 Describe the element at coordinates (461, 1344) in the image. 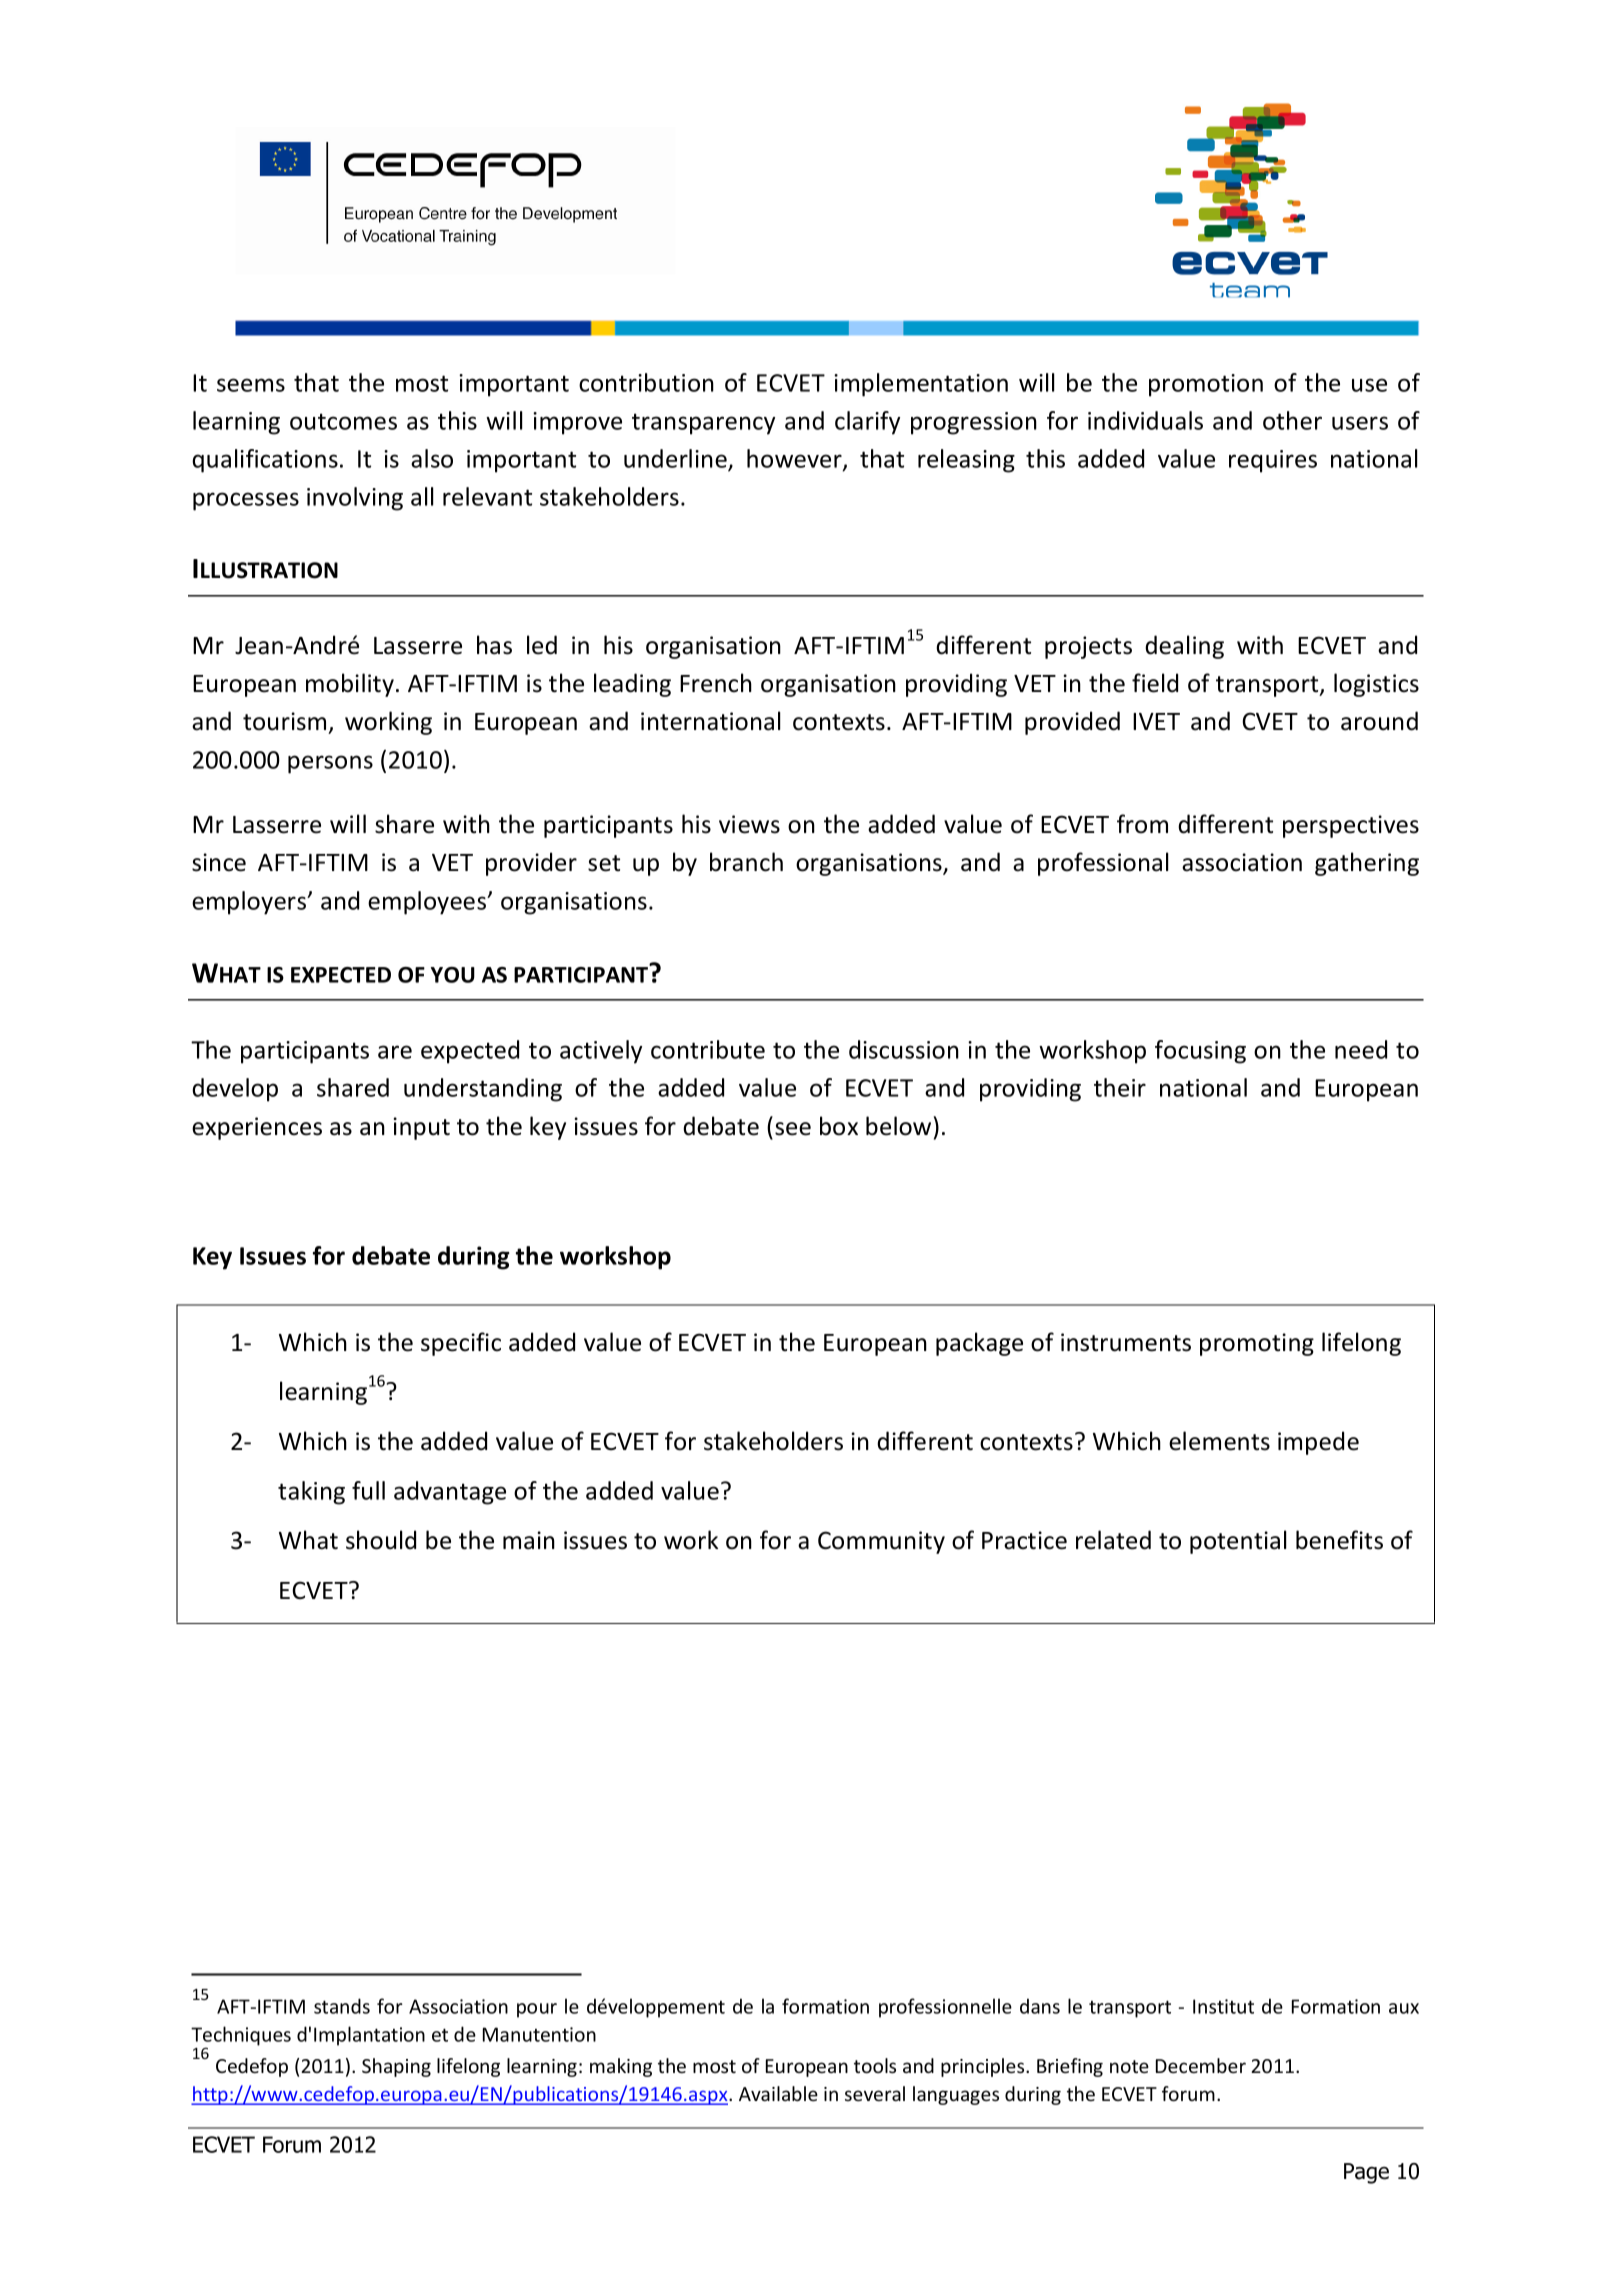

I see `specific` at that location.
